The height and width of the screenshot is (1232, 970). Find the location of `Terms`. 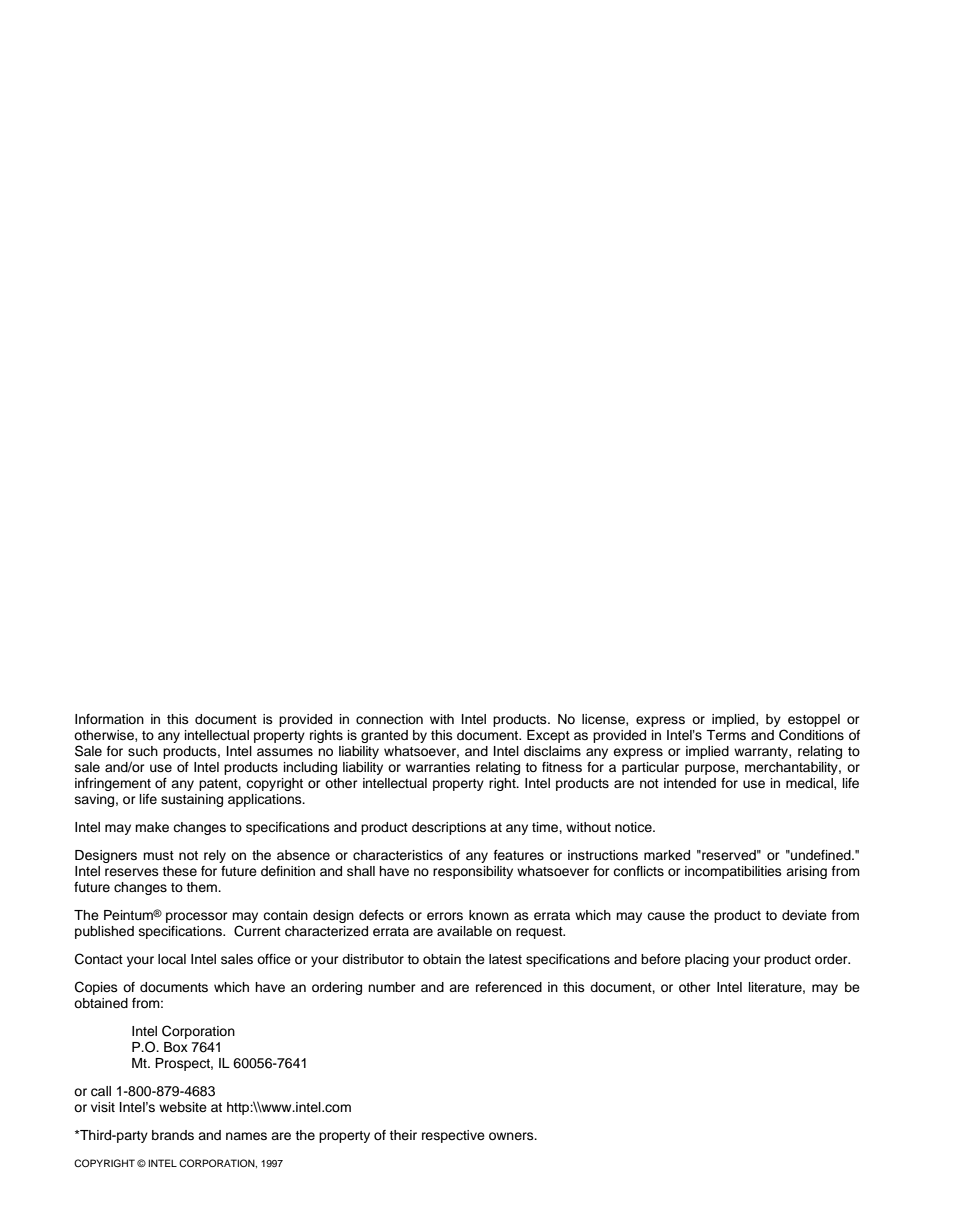

Terms is located at coordinates (726, 735).
